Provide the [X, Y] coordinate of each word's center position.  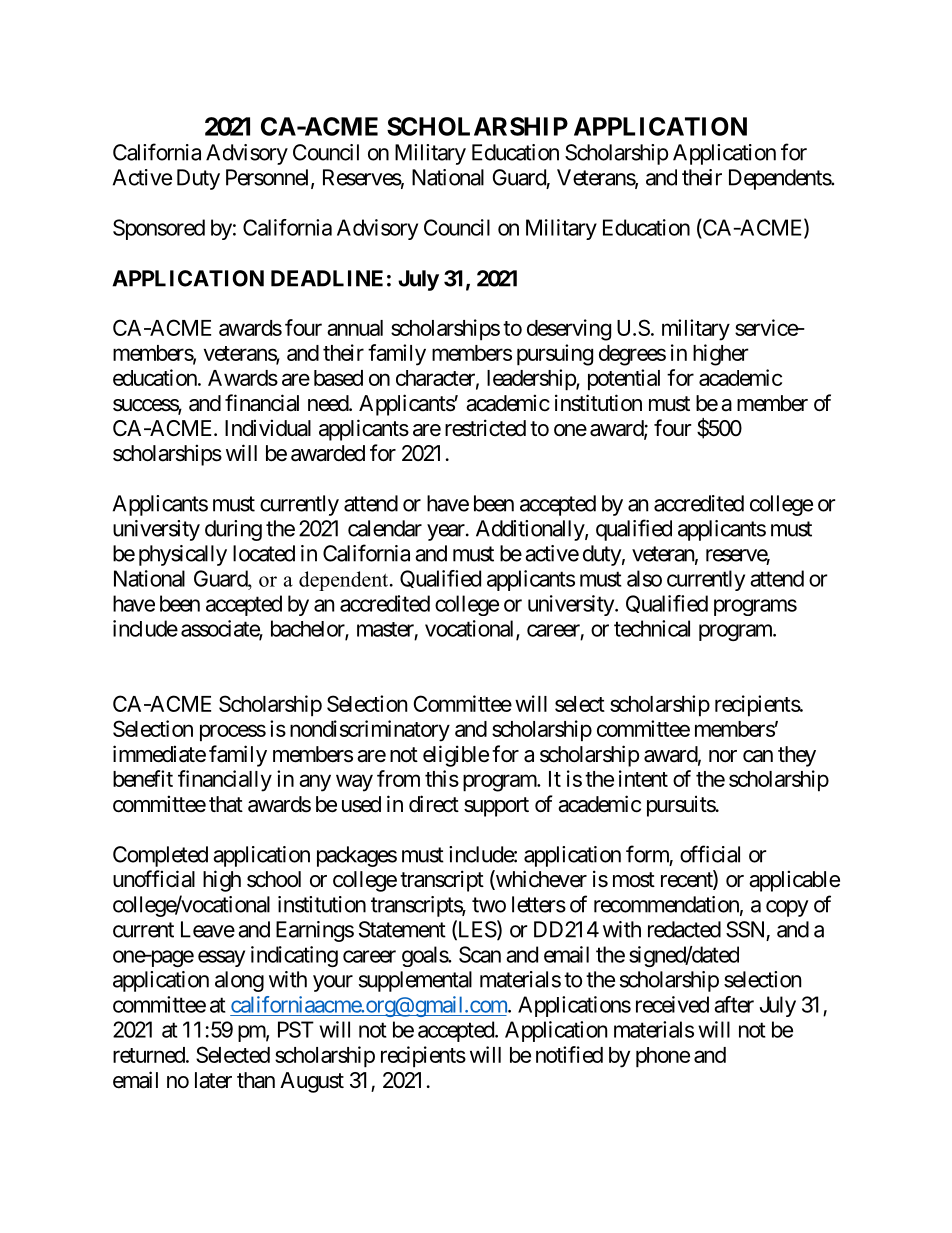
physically [183, 555]
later [213, 1080]
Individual [268, 428]
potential [624, 380]
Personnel [269, 178]
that [226, 804]
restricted [485, 428]
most [634, 880]
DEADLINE [327, 278]
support [496, 807]
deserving [569, 330]
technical [652, 628]
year [447, 532]
